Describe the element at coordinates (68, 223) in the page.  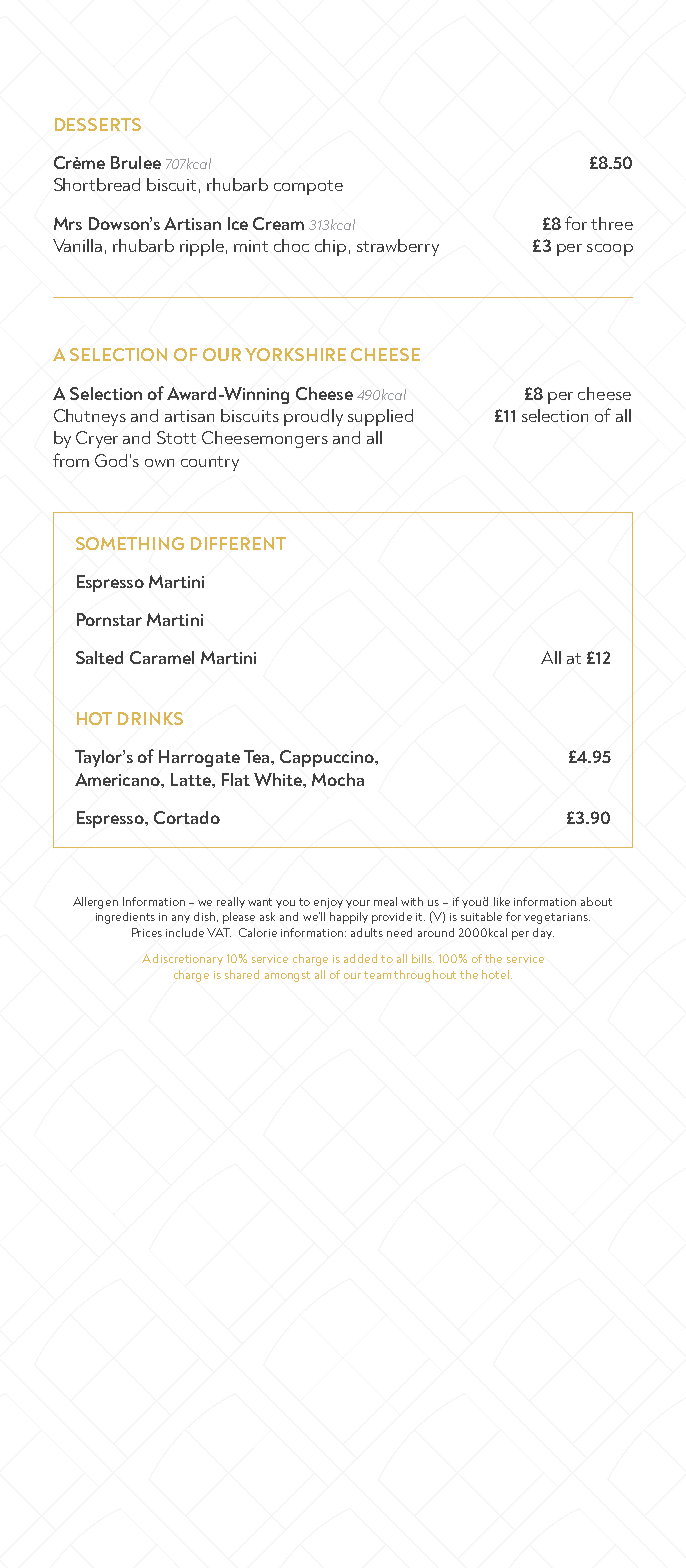
I see `Mrs` at that location.
